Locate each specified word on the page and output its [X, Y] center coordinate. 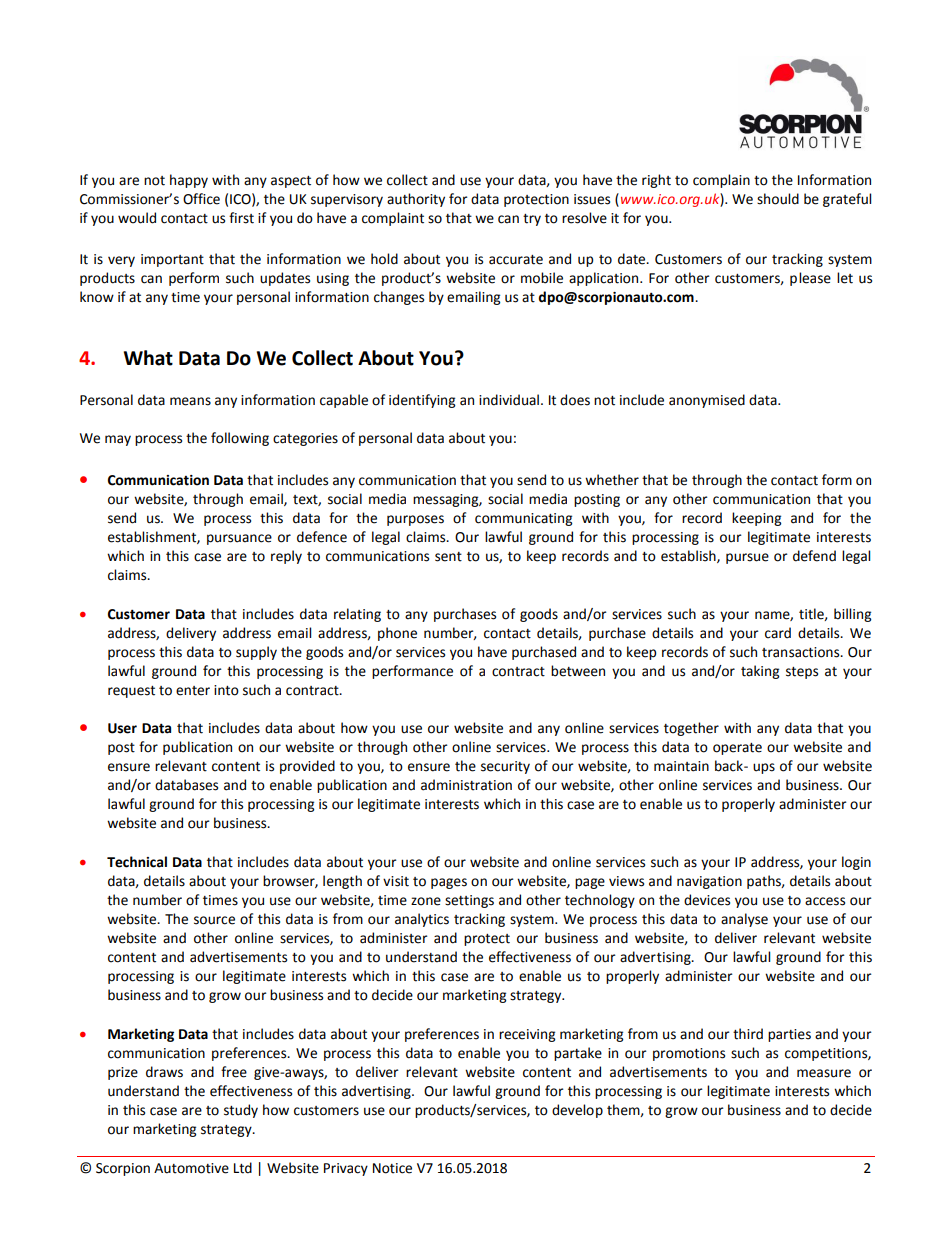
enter [193, 691]
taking [760, 672]
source [214, 920]
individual [510, 400]
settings [469, 901]
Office [201, 199]
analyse [744, 920]
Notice [392, 1168]
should [778, 199]
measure [824, 1073]
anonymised [707, 401]
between [578, 671]
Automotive [191, 1168]
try [532, 220]
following [240, 439]
